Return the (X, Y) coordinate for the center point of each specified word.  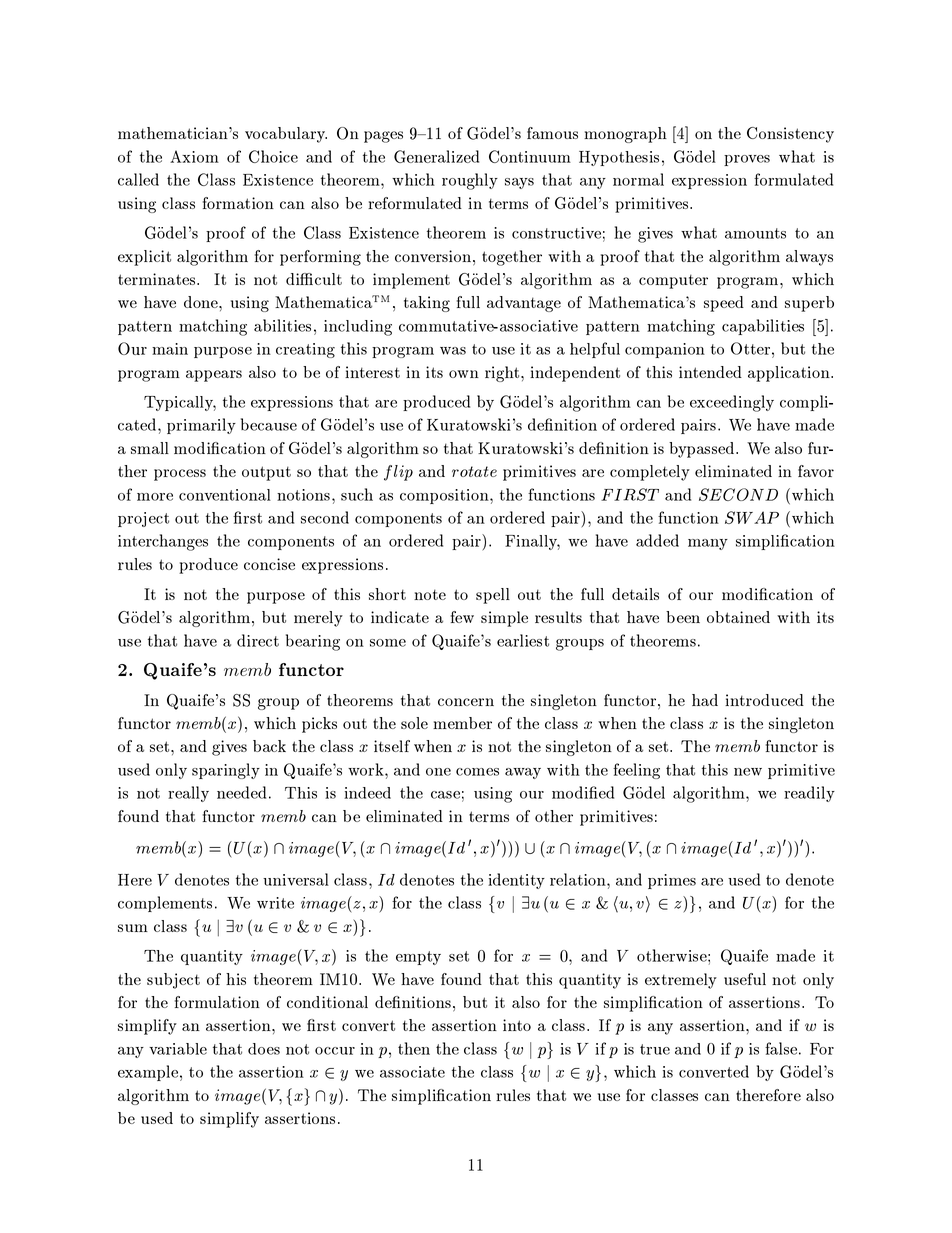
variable (178, 1049)
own (464, 374)
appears (214, 376)
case (445, 795)
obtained (738, 617)
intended (710, 372)
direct (258, 640)
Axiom (194, 156)
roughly (470, 181)
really (188, 794)
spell (493, 596)
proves (747, 160)
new (748, 772)
